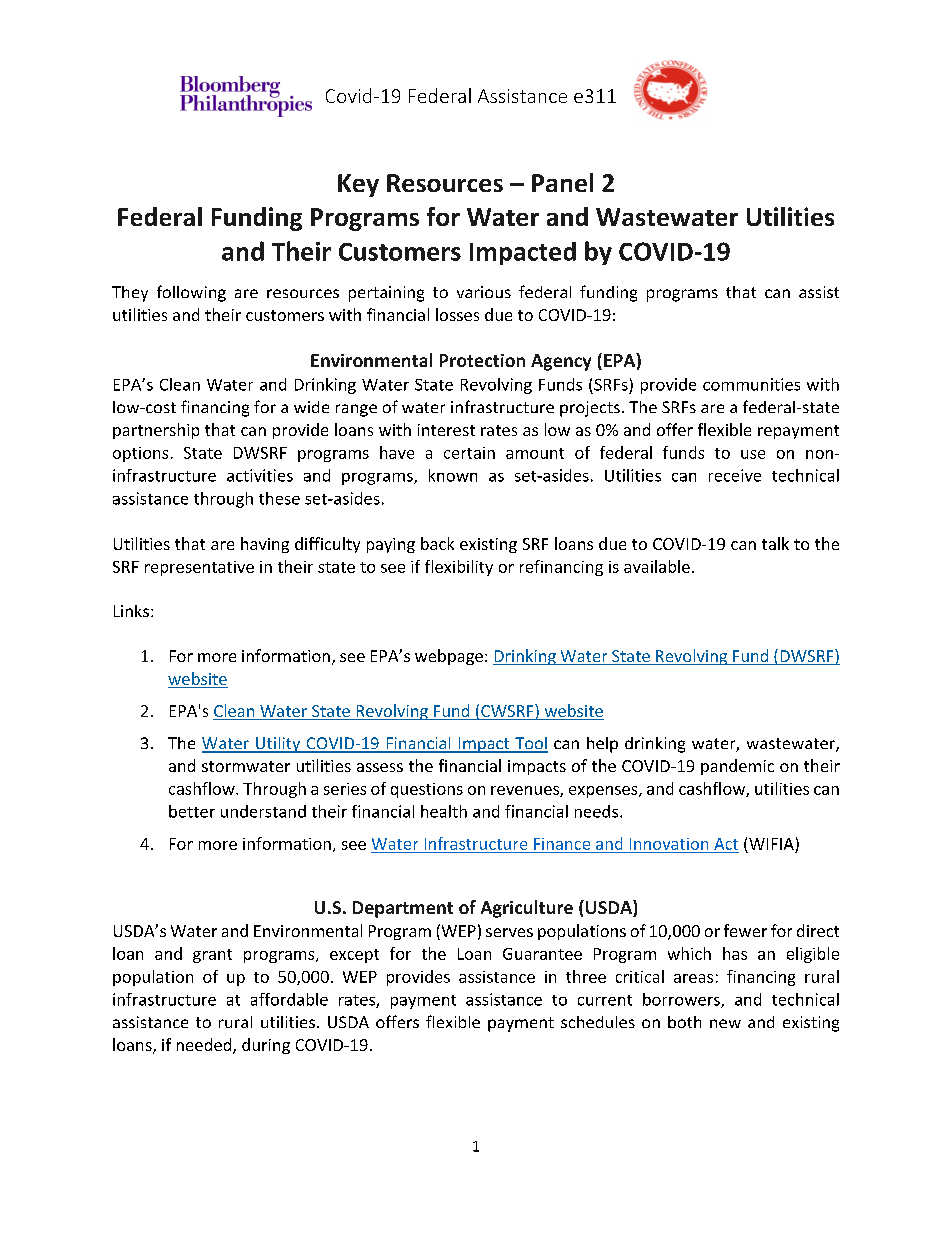 The height and width of the screenshot is (1233, 952). What do you see at coordinates (775, 543) in the screenshot?
I see `talk` at bounding box center [775, 543].
